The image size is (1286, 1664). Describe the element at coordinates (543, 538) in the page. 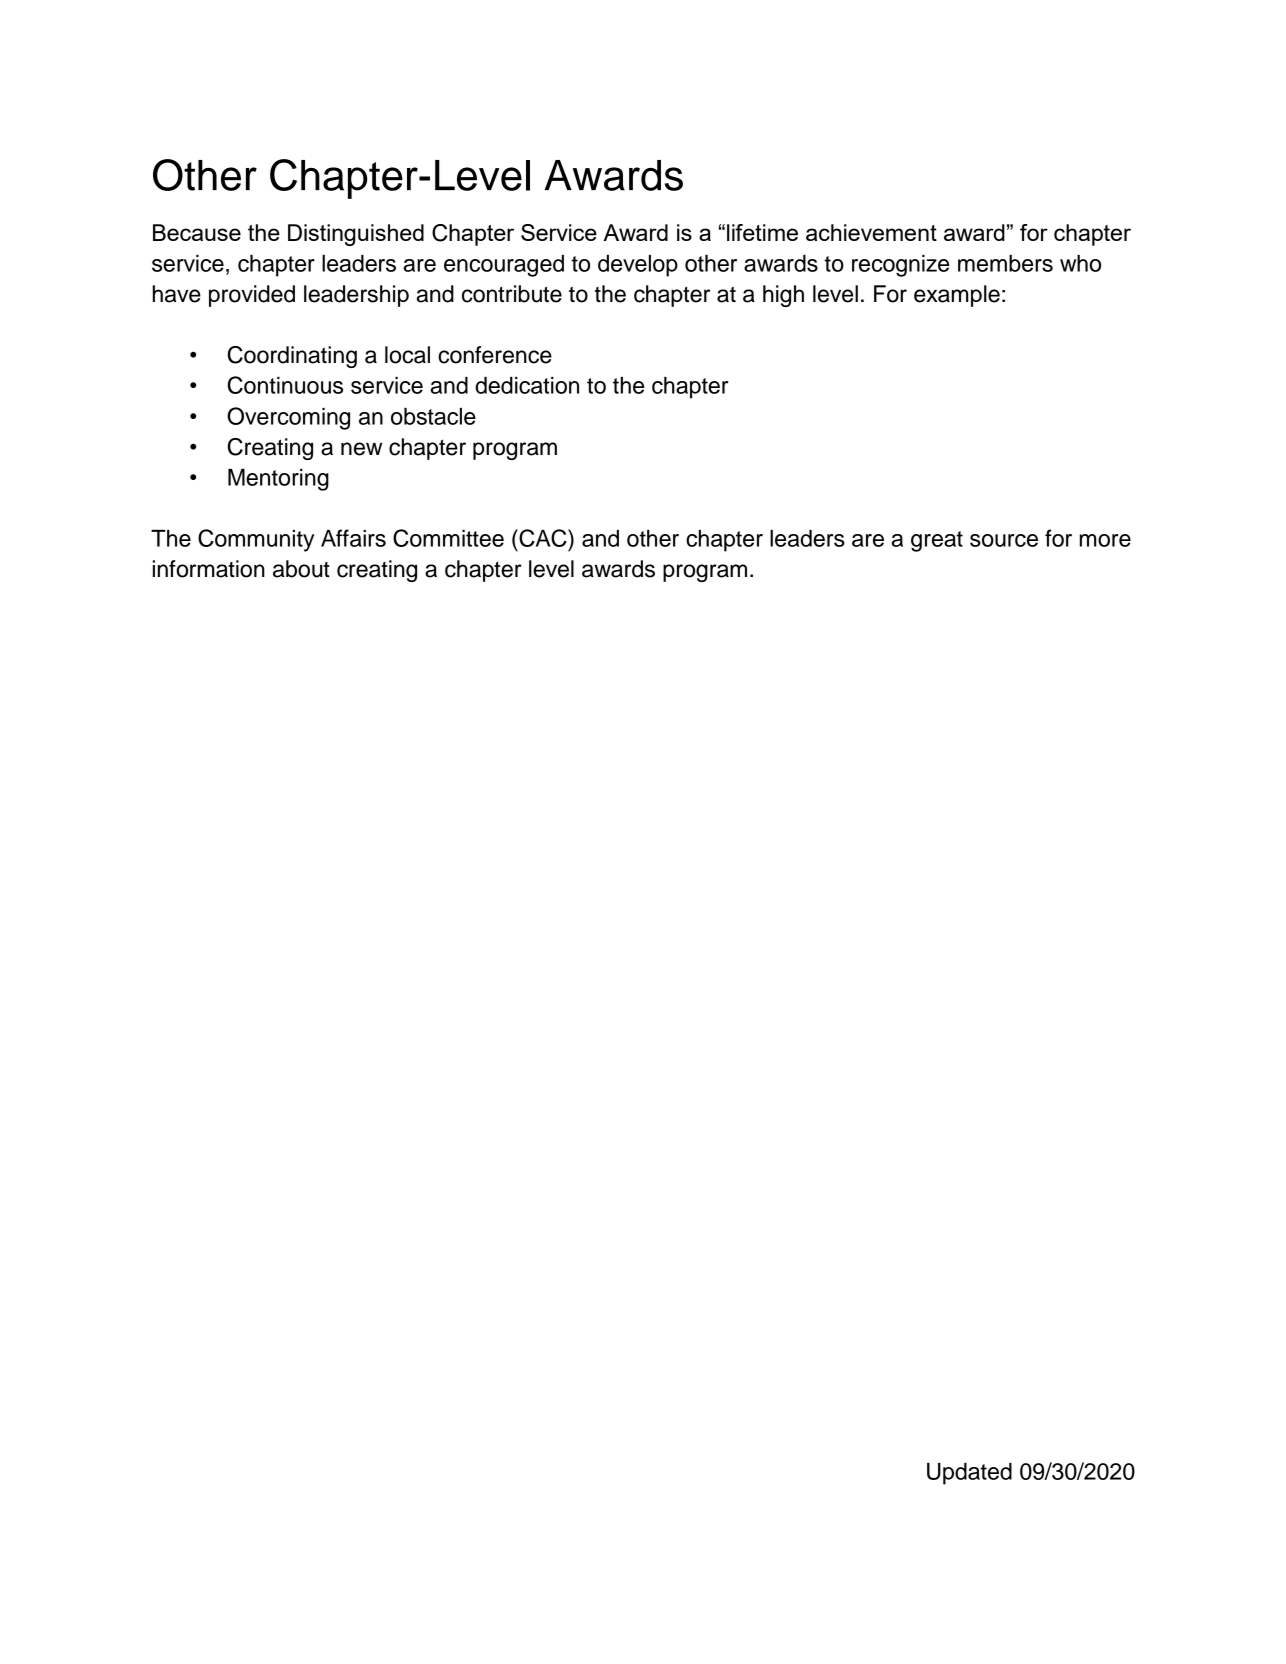

I see `CAC` at that location.
